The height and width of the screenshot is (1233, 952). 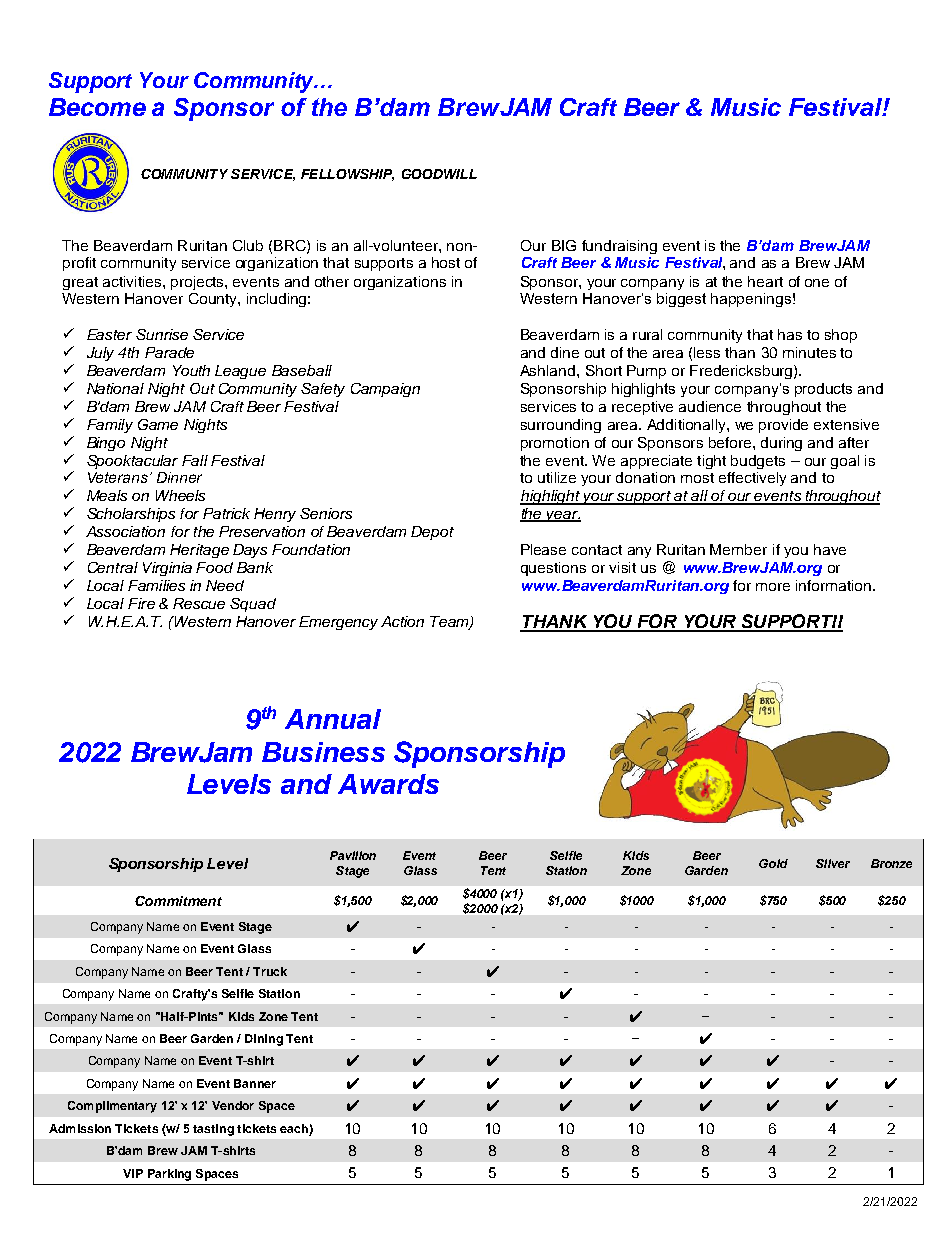 I want to click on Awards, so click(x=388, y=784).
